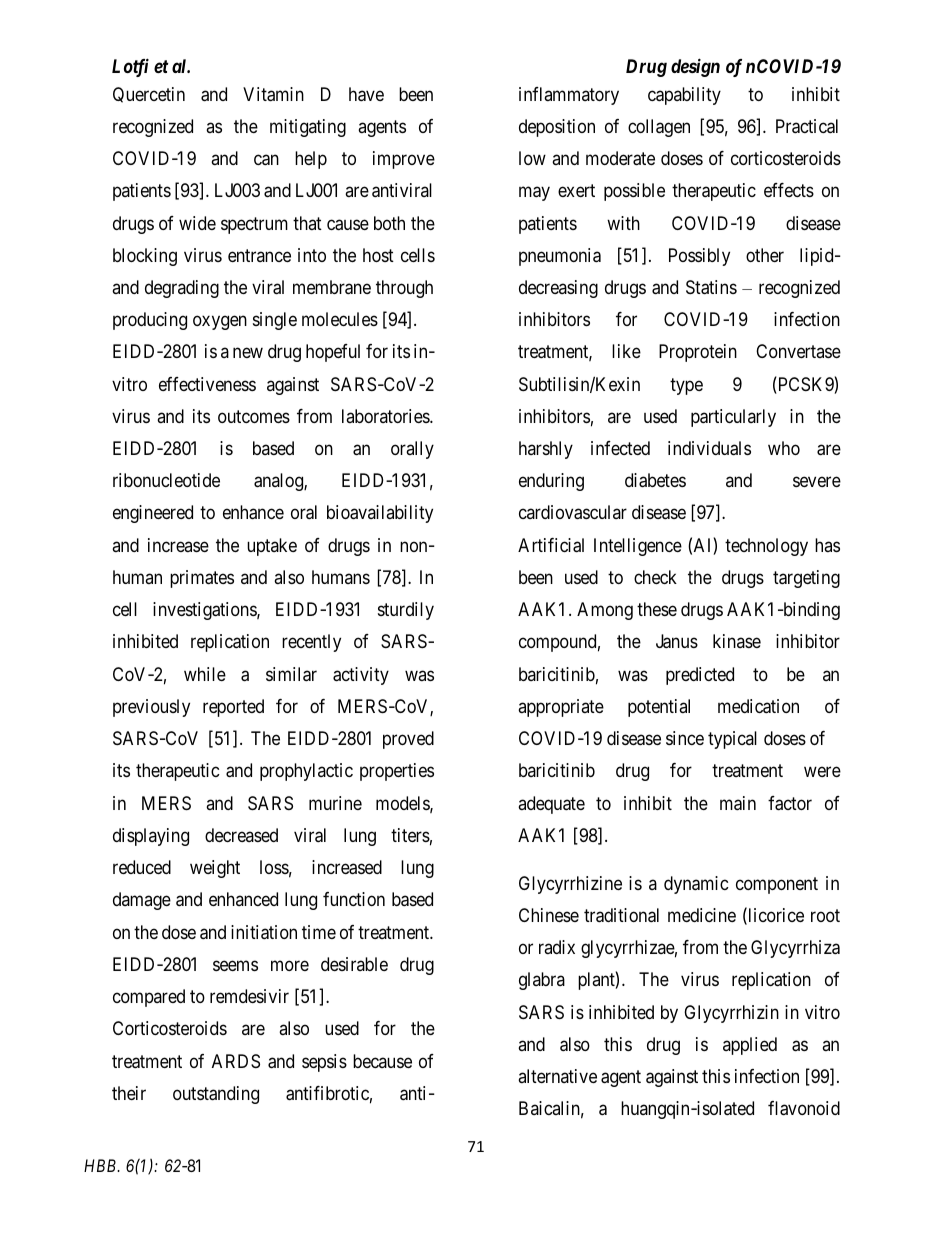  Describe the element at coordinates (750, 1046) in the document. I see `applied` at that location.
